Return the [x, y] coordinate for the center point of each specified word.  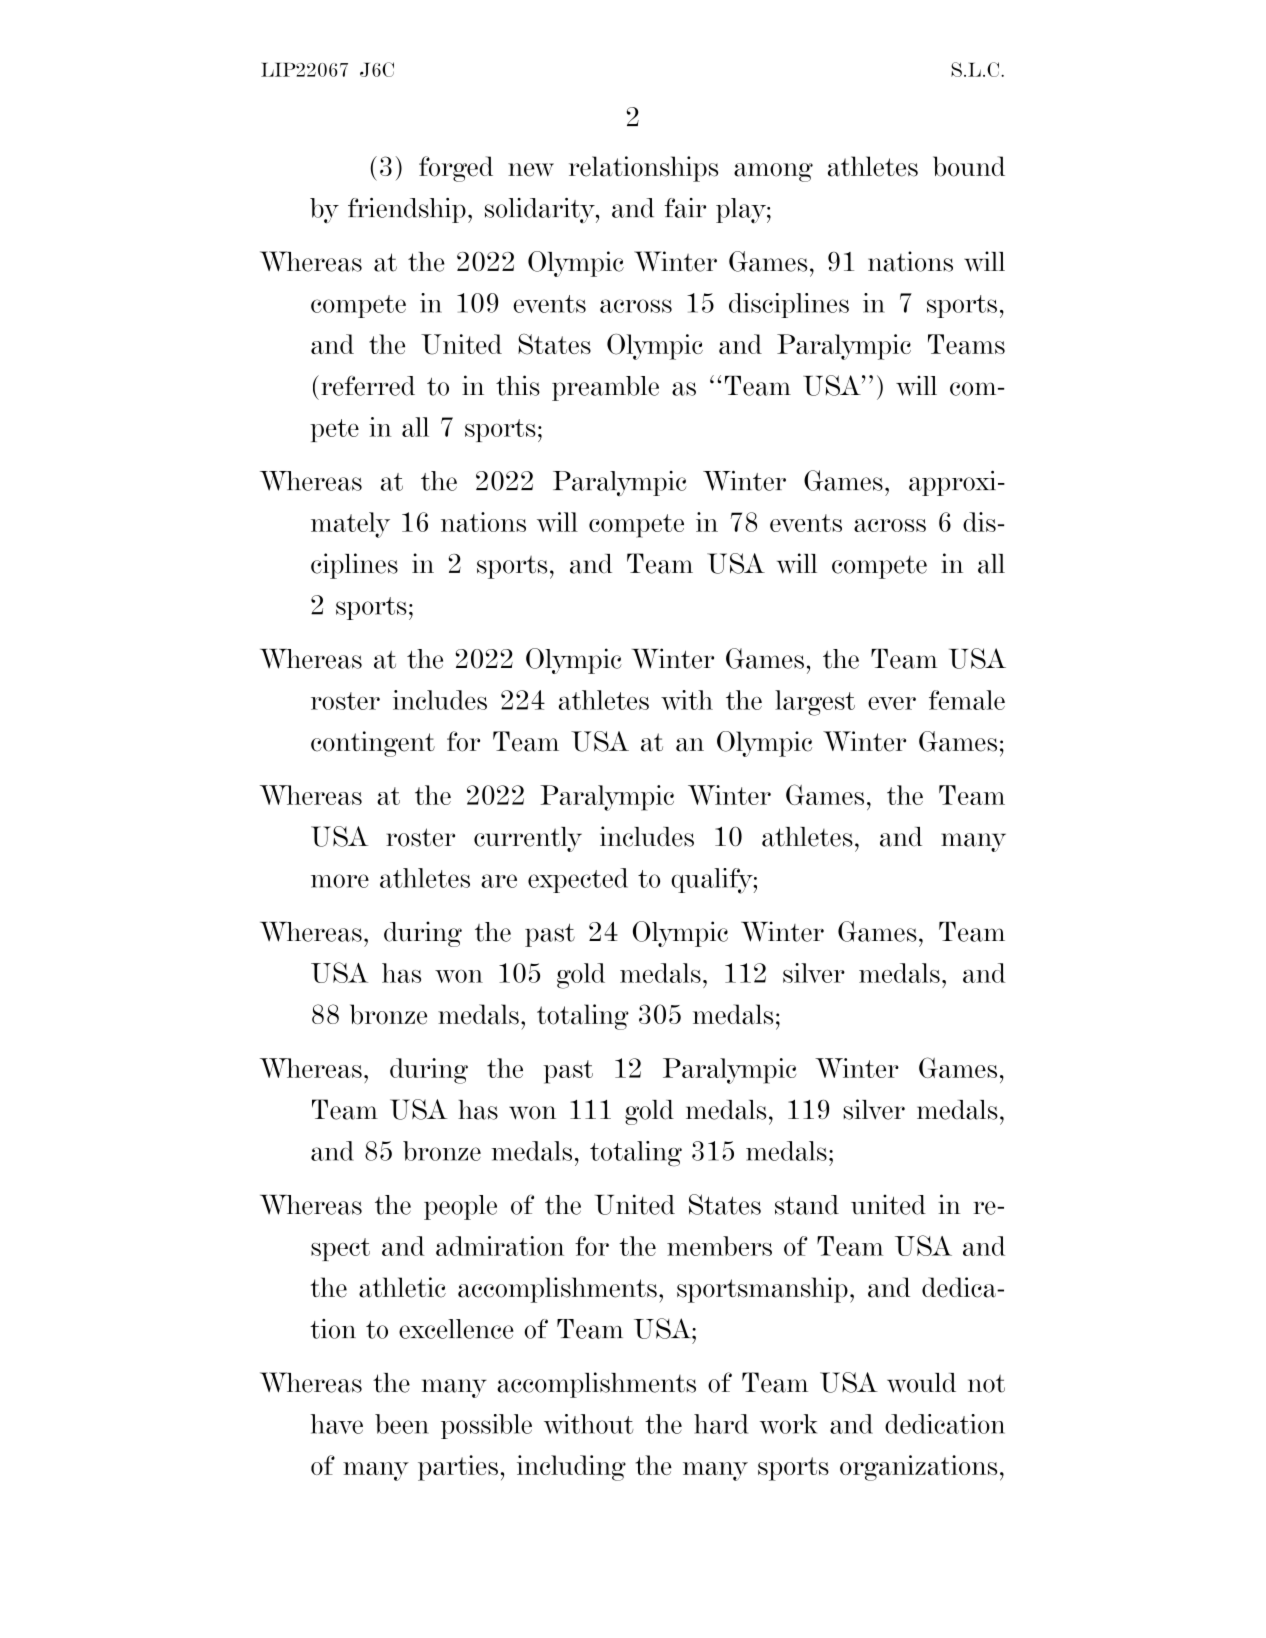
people [460, 1207]
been [402, 1424]
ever [892, 703]
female [967, 700]
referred [368, 385]
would [921, 1383]
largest [815, 703]
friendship [407, 210]
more [340, 881]
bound [969, 166]
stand [807, 1205]
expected [578, 880]
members [719, 1246]
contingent [373, 744]
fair [685, 208]
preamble [605, 388]
